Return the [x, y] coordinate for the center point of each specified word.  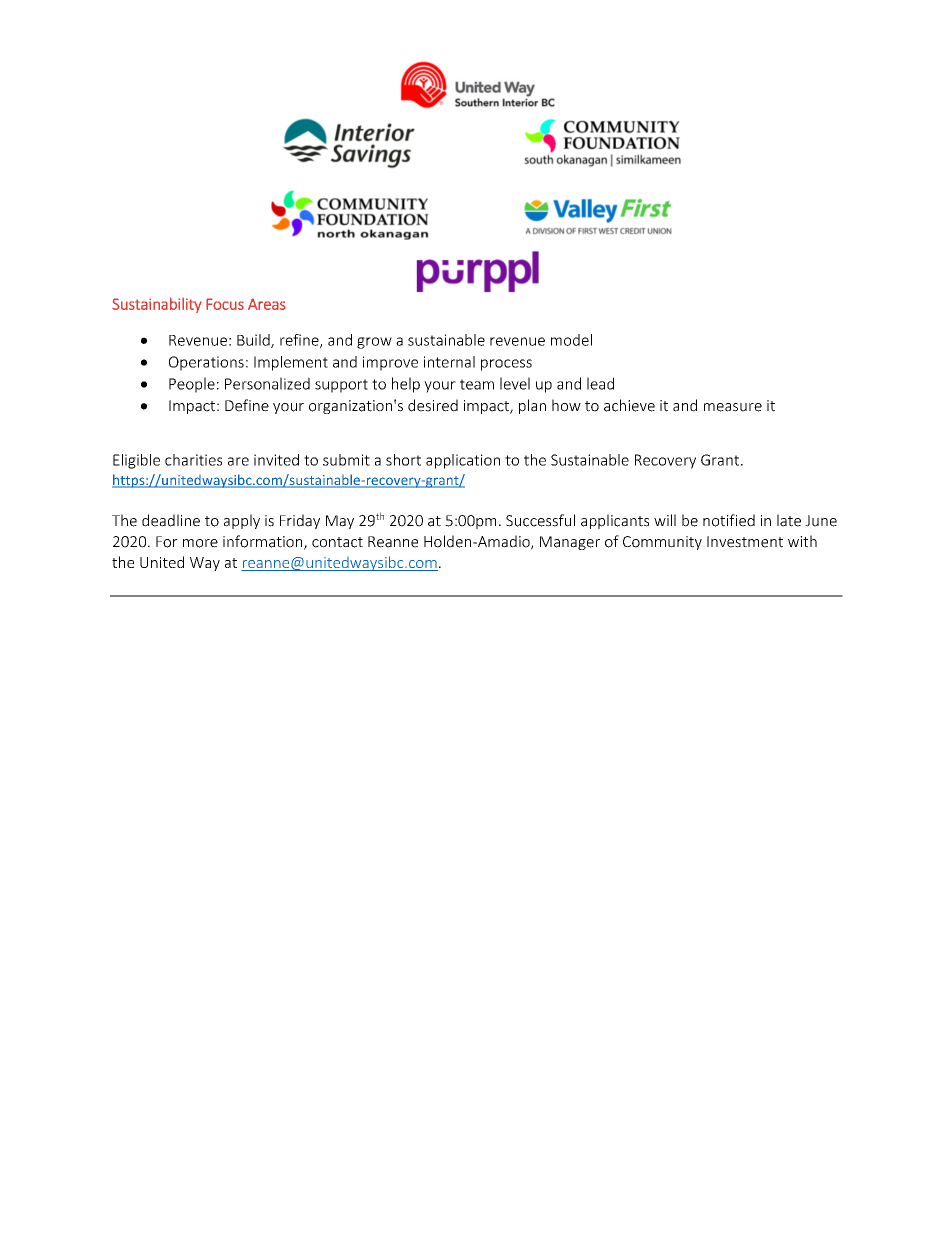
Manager [570, 543]
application [463, 461]
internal [449, 362]
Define [247, 405]
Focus [225, 304]
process [506, 365]
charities [193, 460]
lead [600, 383]
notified [729, 520]
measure [733, 407]
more [200, 543]
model [571, 340]
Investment [745, 542]
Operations [206, 363]
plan [532, 406]
